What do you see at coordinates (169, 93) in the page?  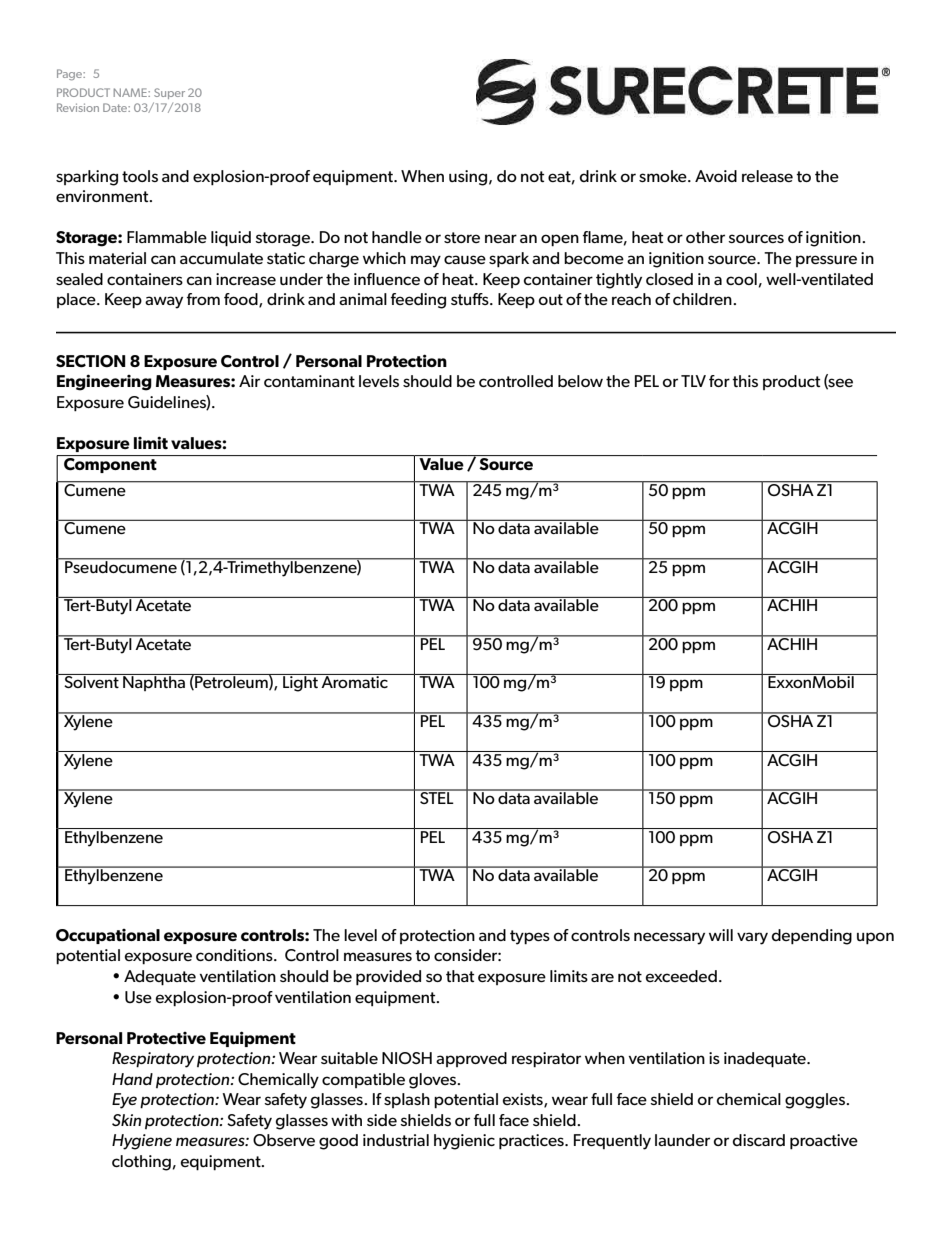 I see `Super` at bounding box center [169, 93].
